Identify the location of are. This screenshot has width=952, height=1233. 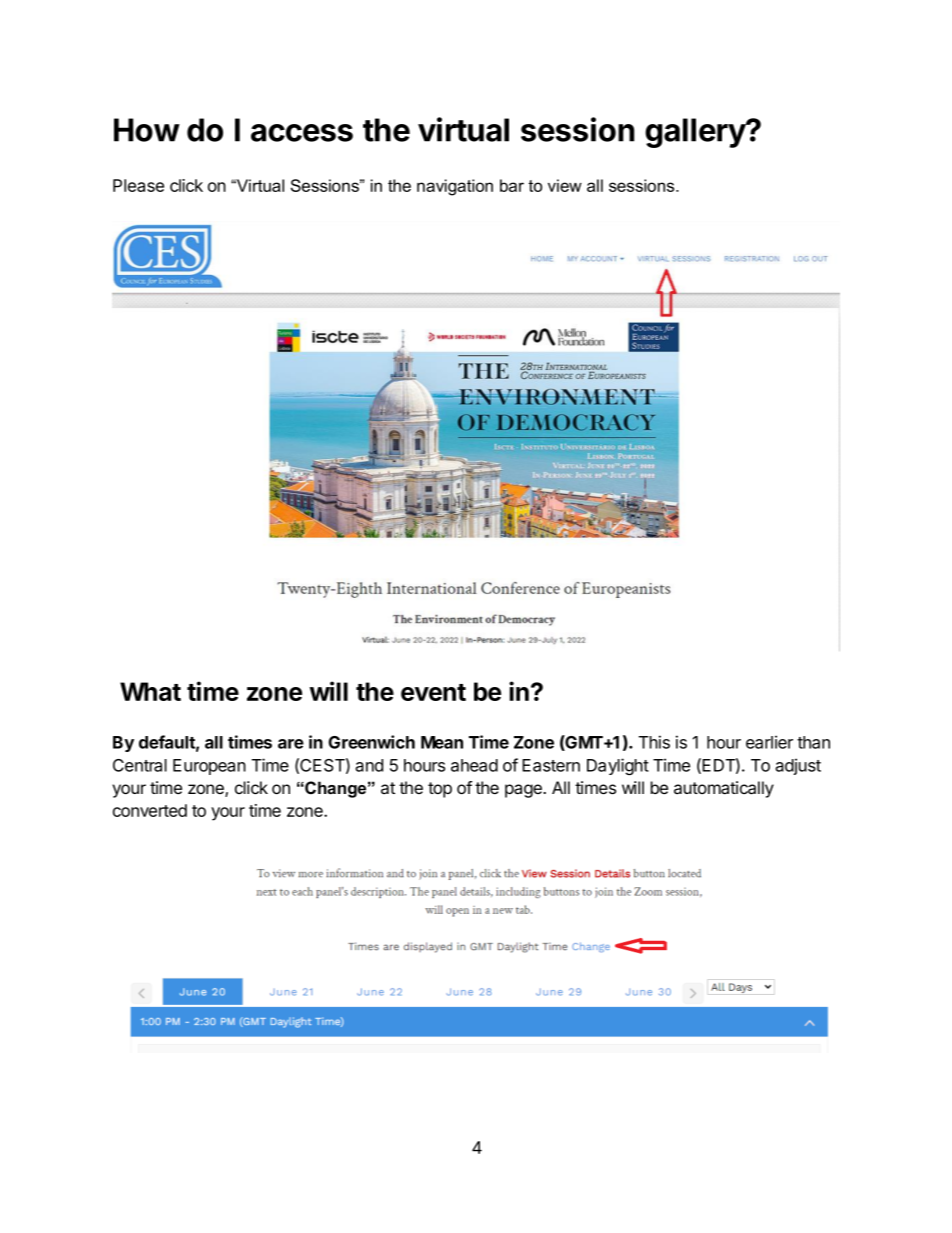
(291, 744).
